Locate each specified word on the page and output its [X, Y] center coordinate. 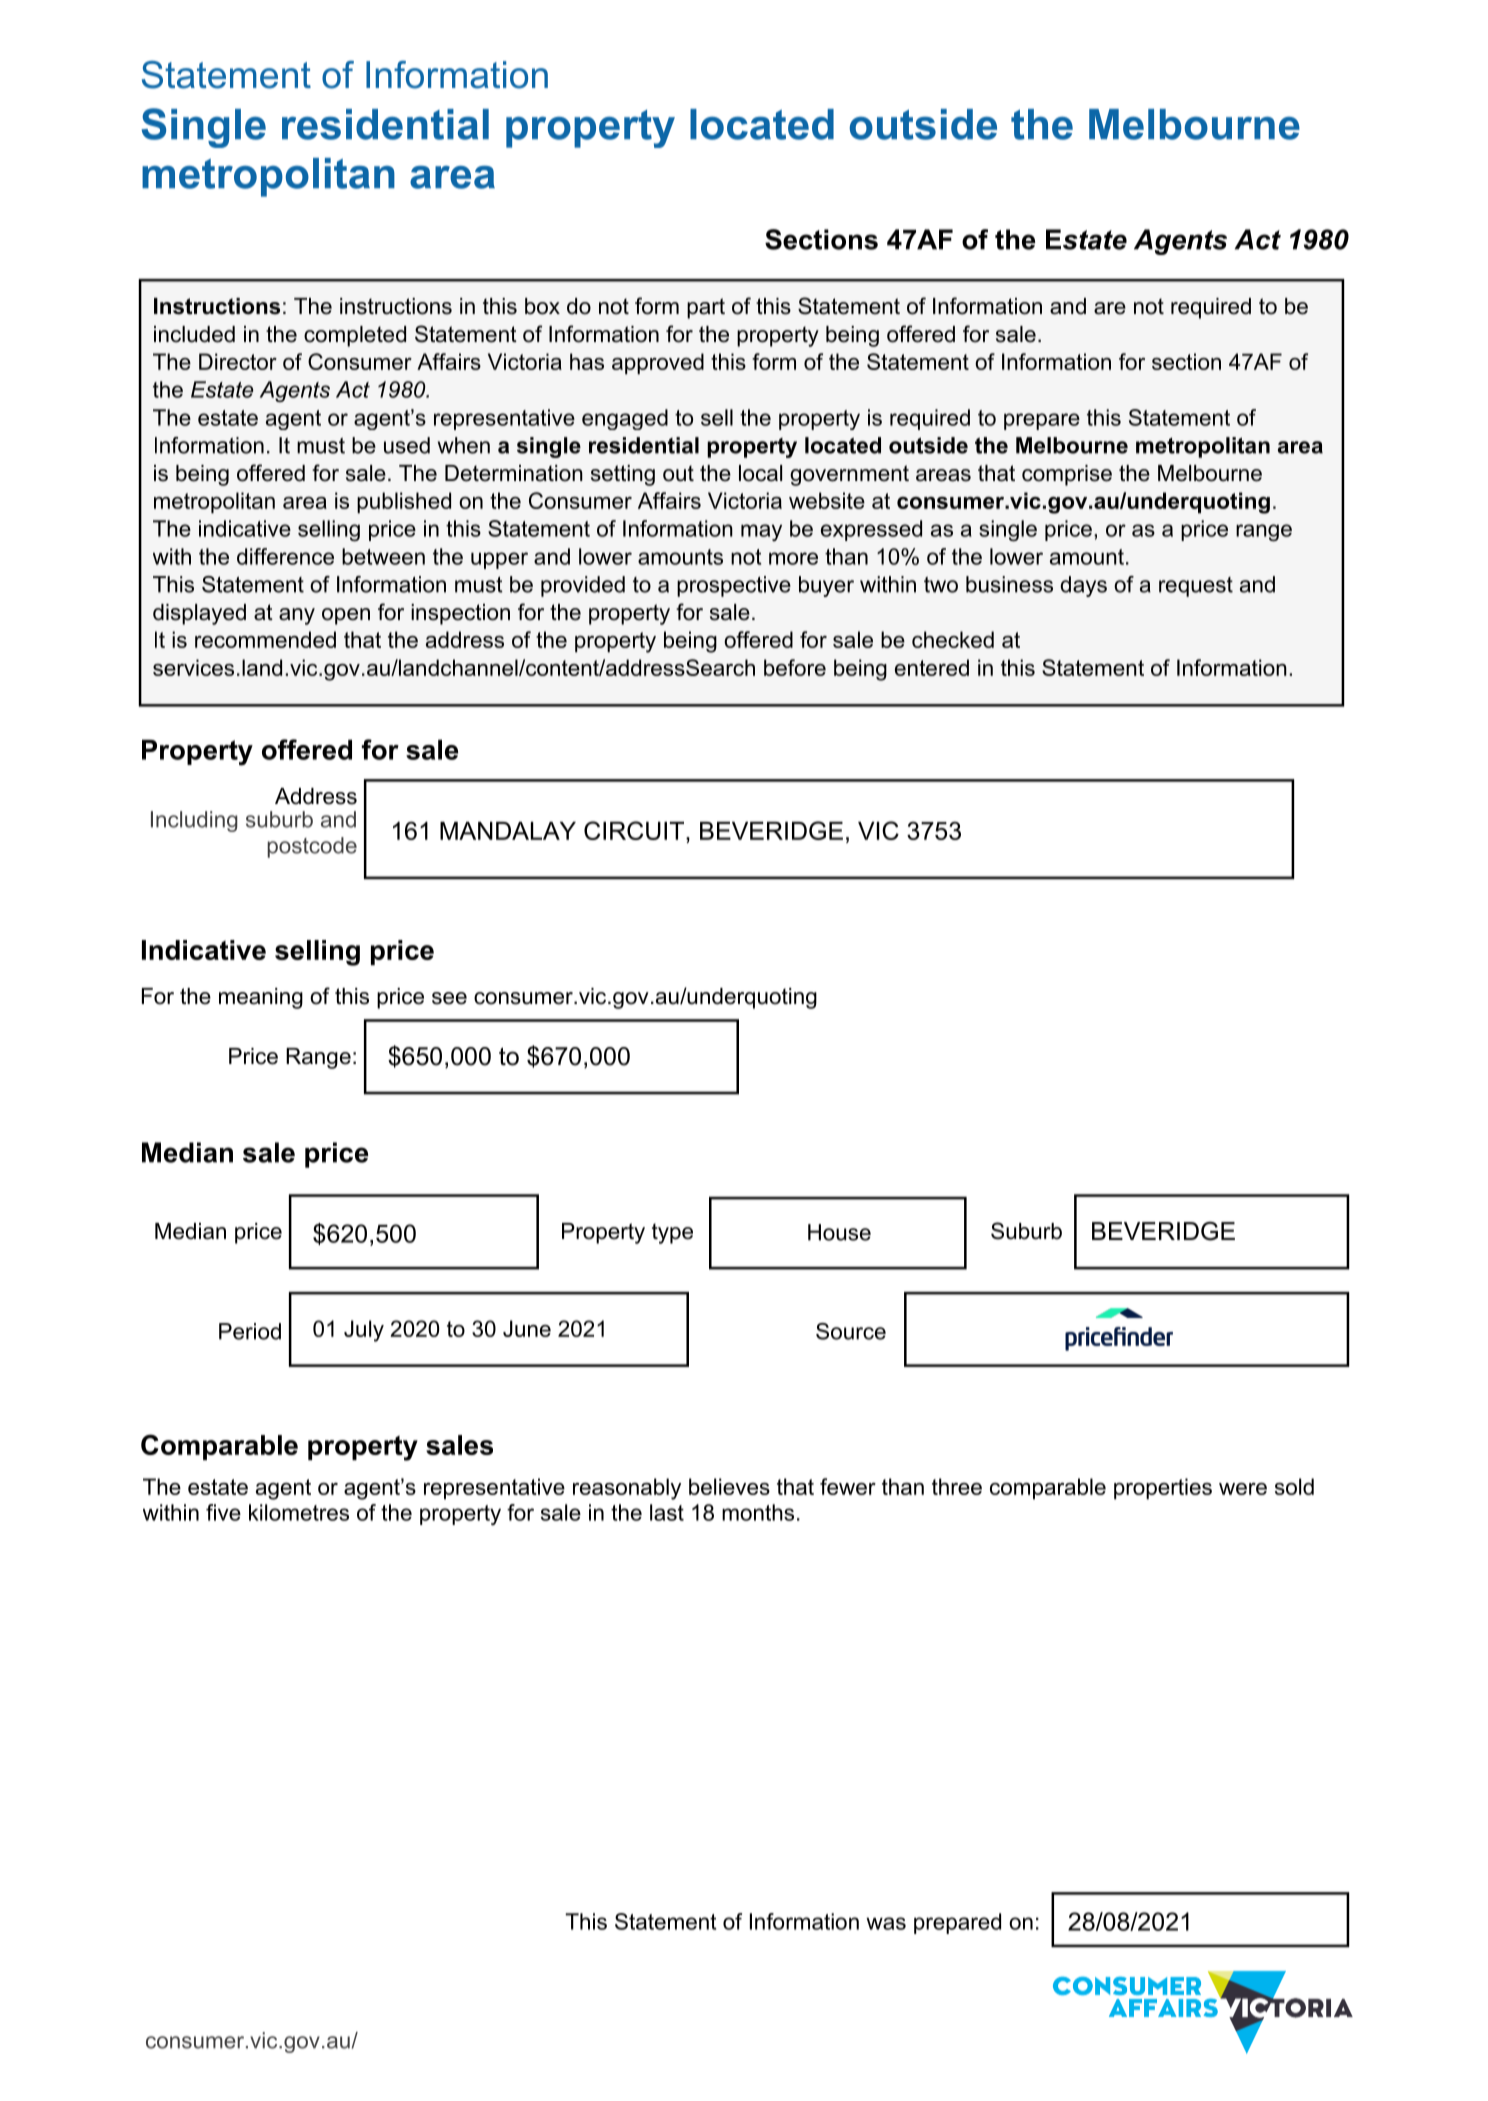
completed [355, 336]
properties [1163, 1489]
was [886, 1923]
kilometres [299, 1512]
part [706, 308]
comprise [1067, 475]
